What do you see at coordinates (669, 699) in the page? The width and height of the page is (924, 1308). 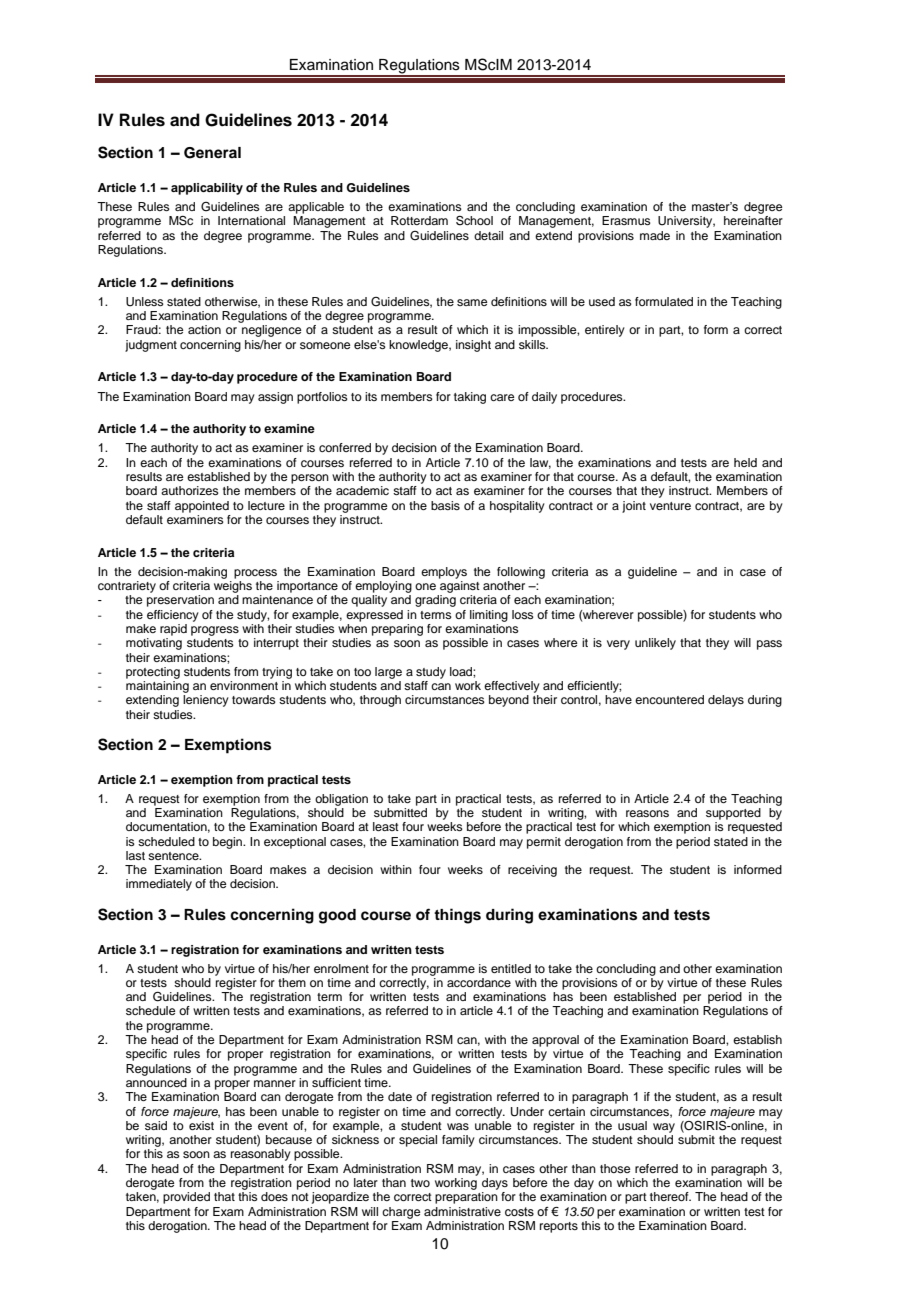 I see `encountered` at bounding box center [669, 699].
